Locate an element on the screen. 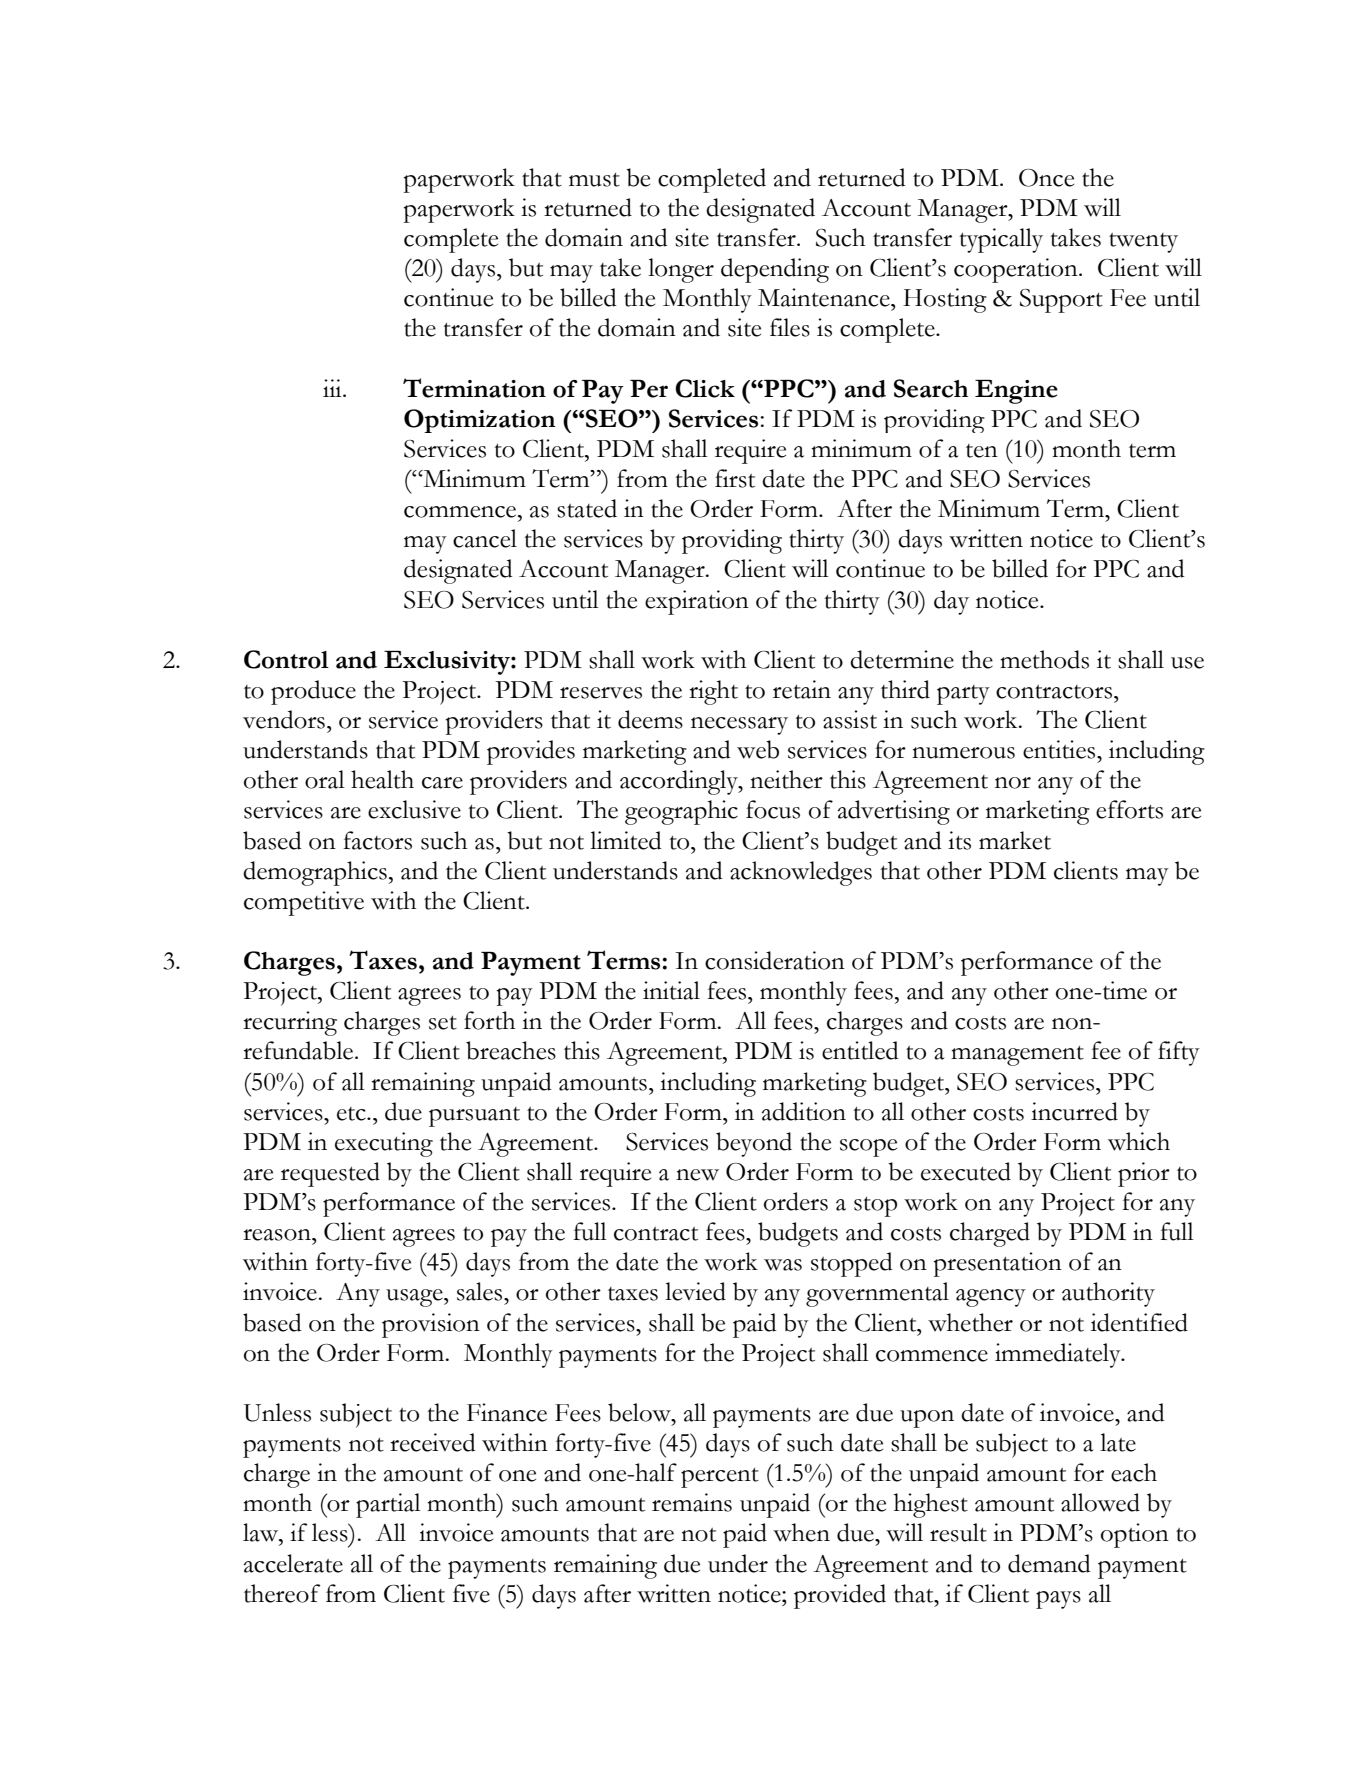 Image resolution: width=1365 pixels, height=1767 pixels. efforts is located at coordinates (1129, 809).
